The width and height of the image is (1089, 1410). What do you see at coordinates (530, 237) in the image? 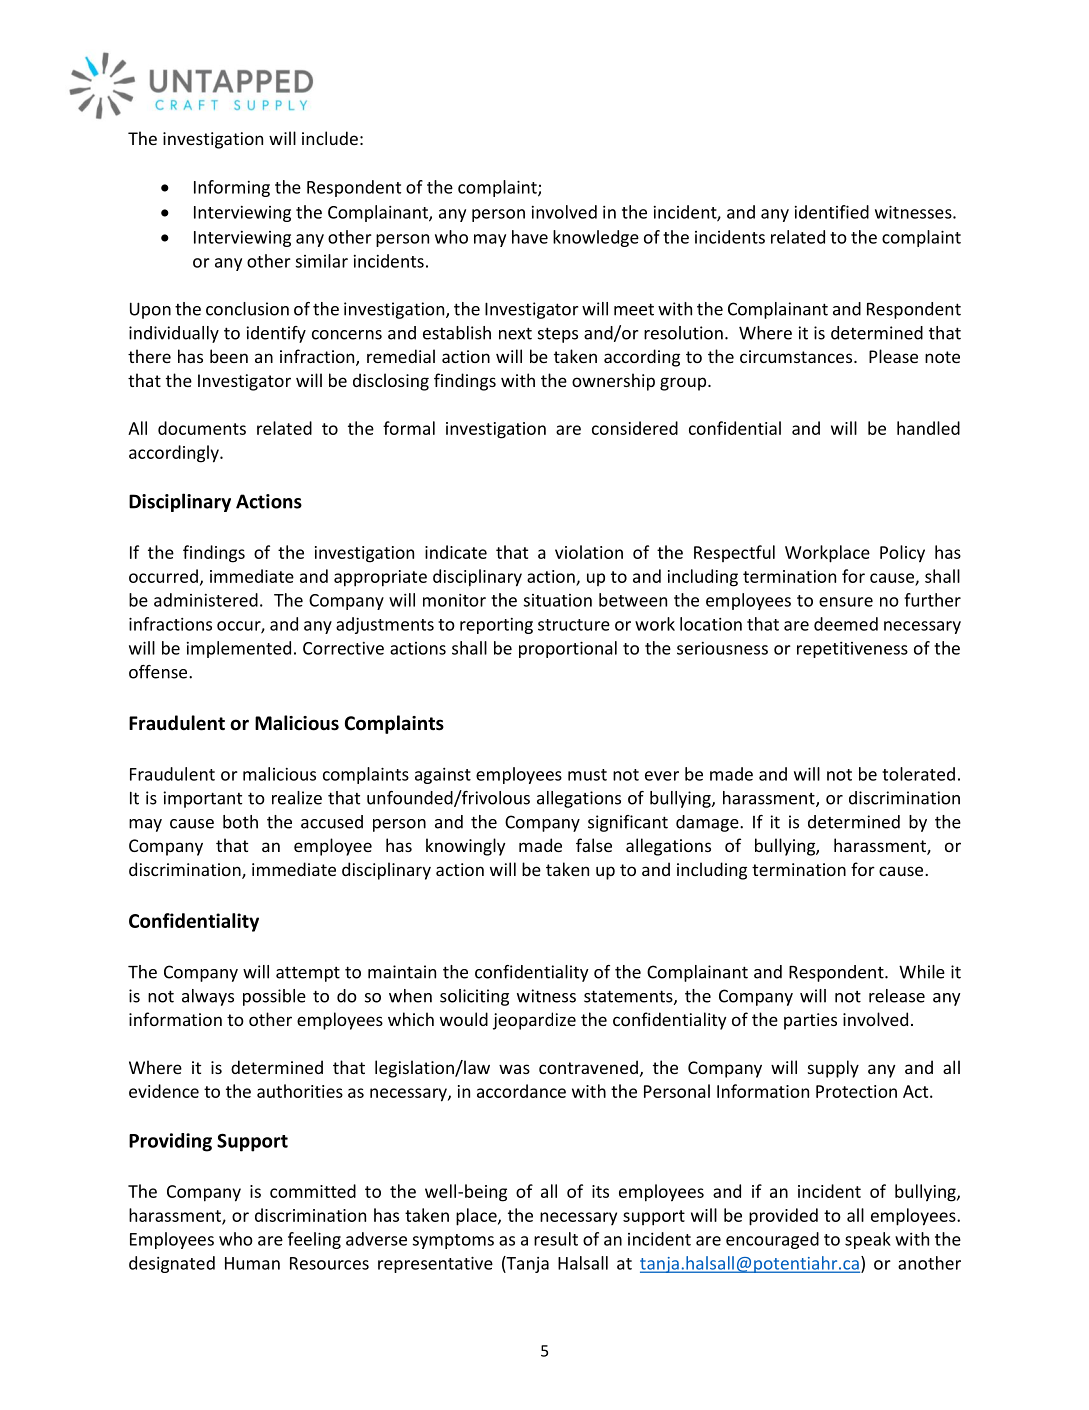
I see `have` at bounding box center [530, 237].
